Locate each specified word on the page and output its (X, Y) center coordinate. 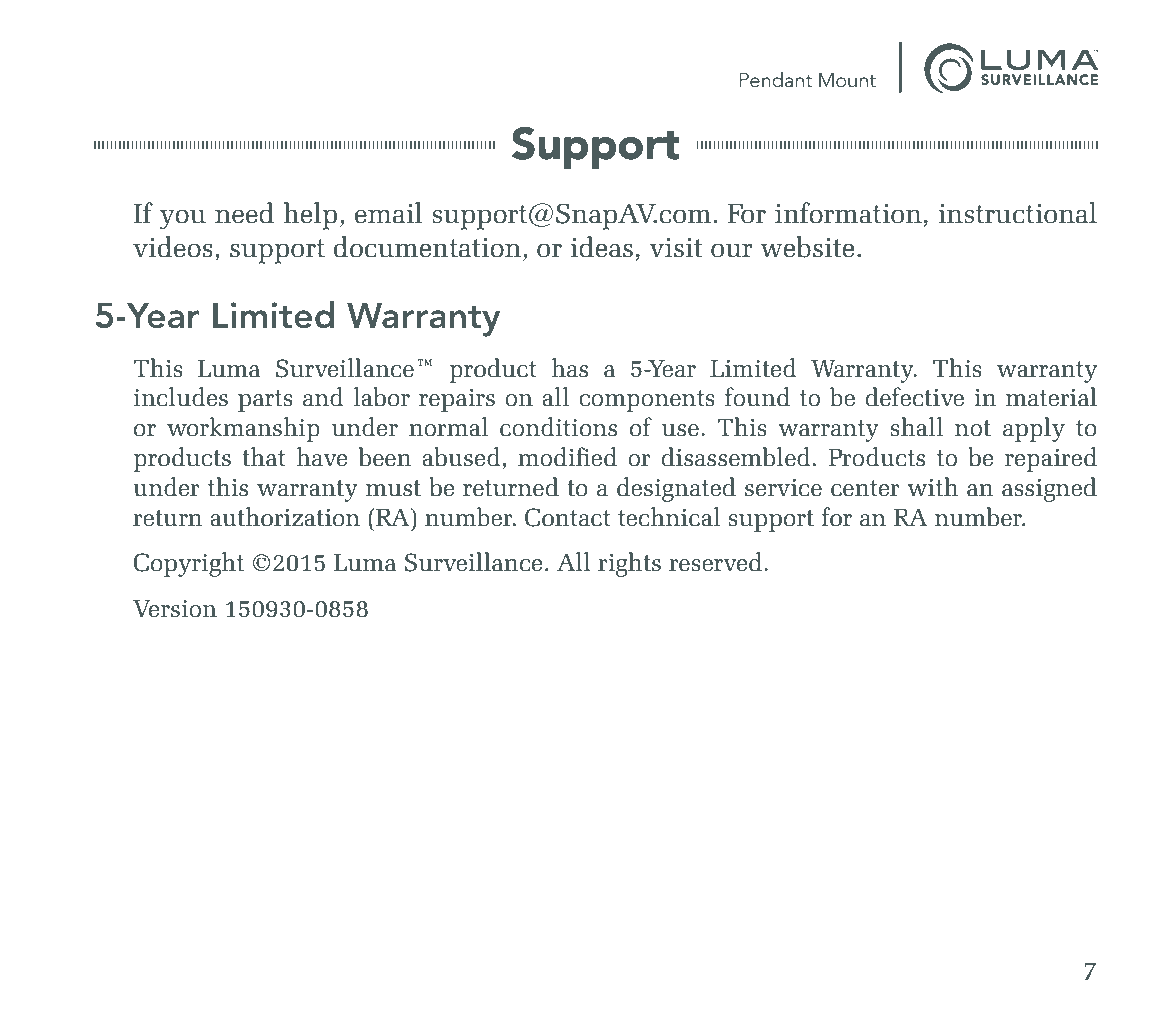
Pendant (776, 80)
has (569, 368)
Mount (847, 80)
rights (629, 564)
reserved (717, 562)
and (323, 397)
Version (175, 609)
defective (915, 397)
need (244, 213)
